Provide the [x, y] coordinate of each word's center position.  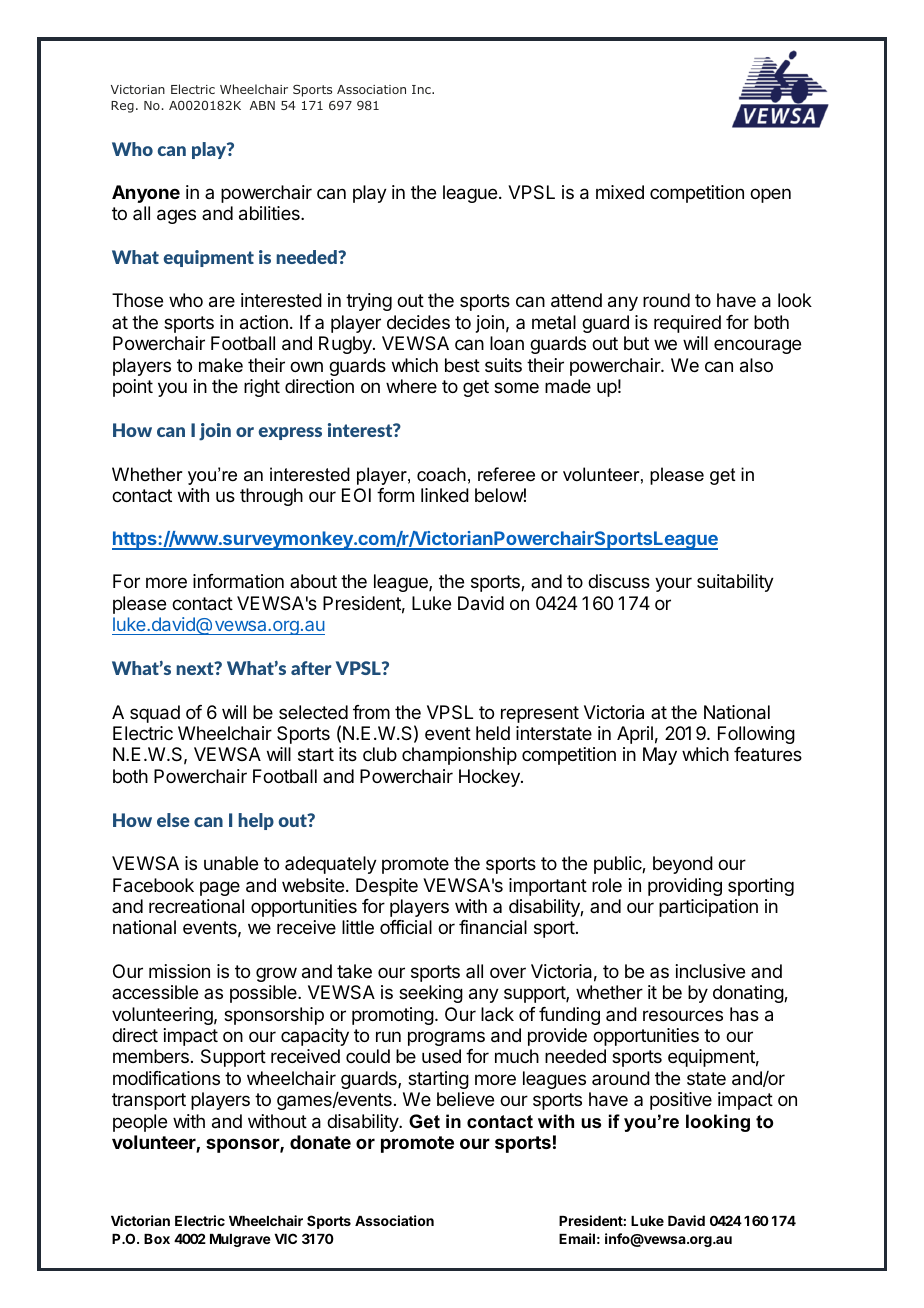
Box [157, 1239]
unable [231, 863]
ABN [262, 105]
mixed [620, 192]
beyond [683, 865]
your [673, 584]
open [770, 195]
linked [445, 495]
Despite [387, 887]
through [271, 497]
